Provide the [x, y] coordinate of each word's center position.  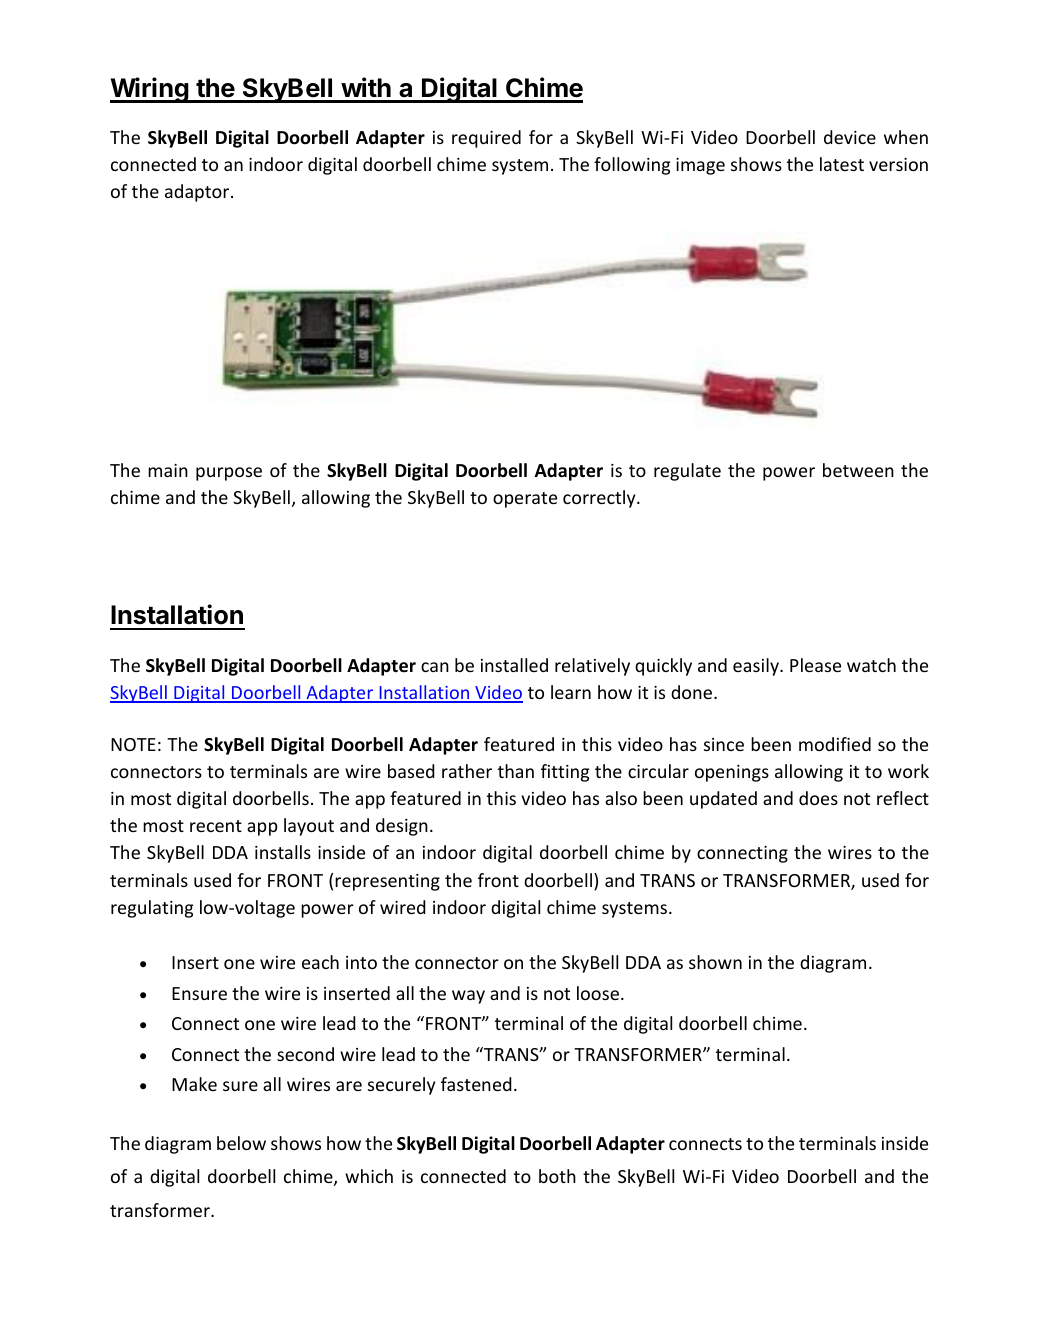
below [241, 1143]
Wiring [150, 90]
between [858, 470]
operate [525, 500]
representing [387, 882]
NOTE [133, 744]
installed [514, 665]
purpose [229, 474]
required [486, 139]
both [557, 1176]
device [850, 137]
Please [815, 665]
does [818, 798]
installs [283, 852]
